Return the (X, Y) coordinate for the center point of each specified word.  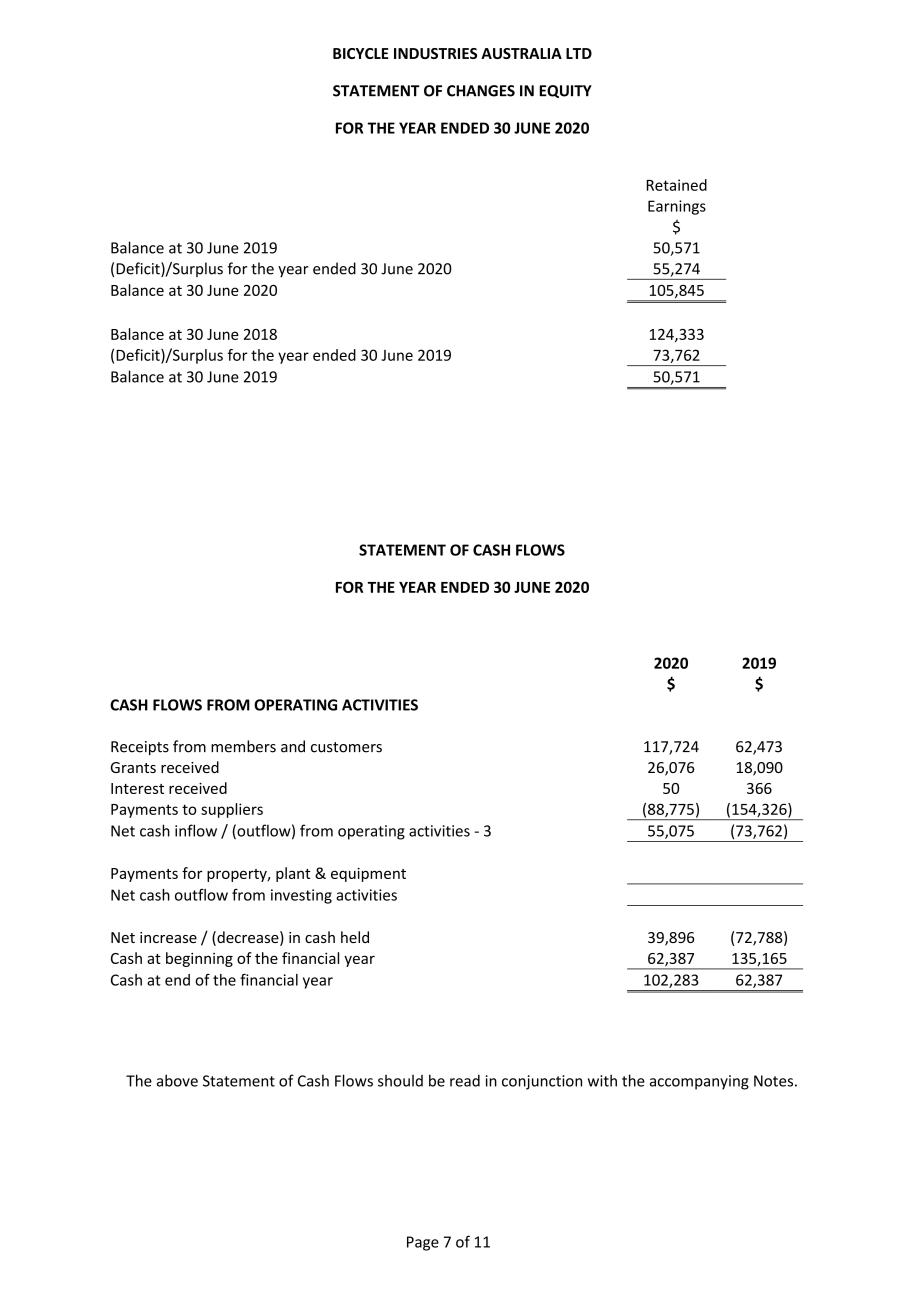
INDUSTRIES (435, 53)
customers (346, 747)
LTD (579, 53)
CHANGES (481, 91)
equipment (368, 874)
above (177, 1080)
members (243, 746)
